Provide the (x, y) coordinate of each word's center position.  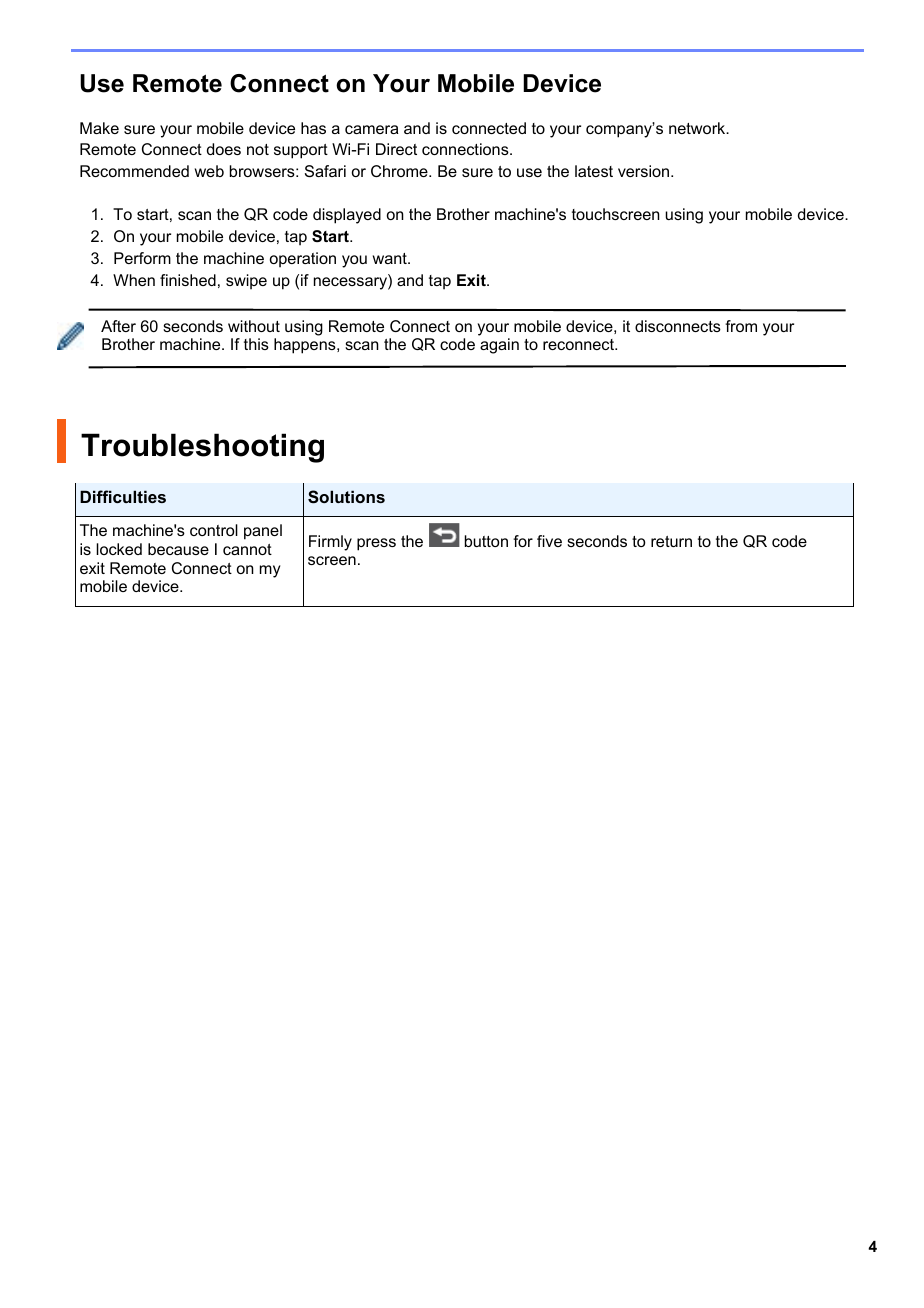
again (499, 346)
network (698, 128)
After (118, 326)
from (741, 326)
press (376, 544)
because (178, 549)
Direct (396, 149)
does (224, 149)
